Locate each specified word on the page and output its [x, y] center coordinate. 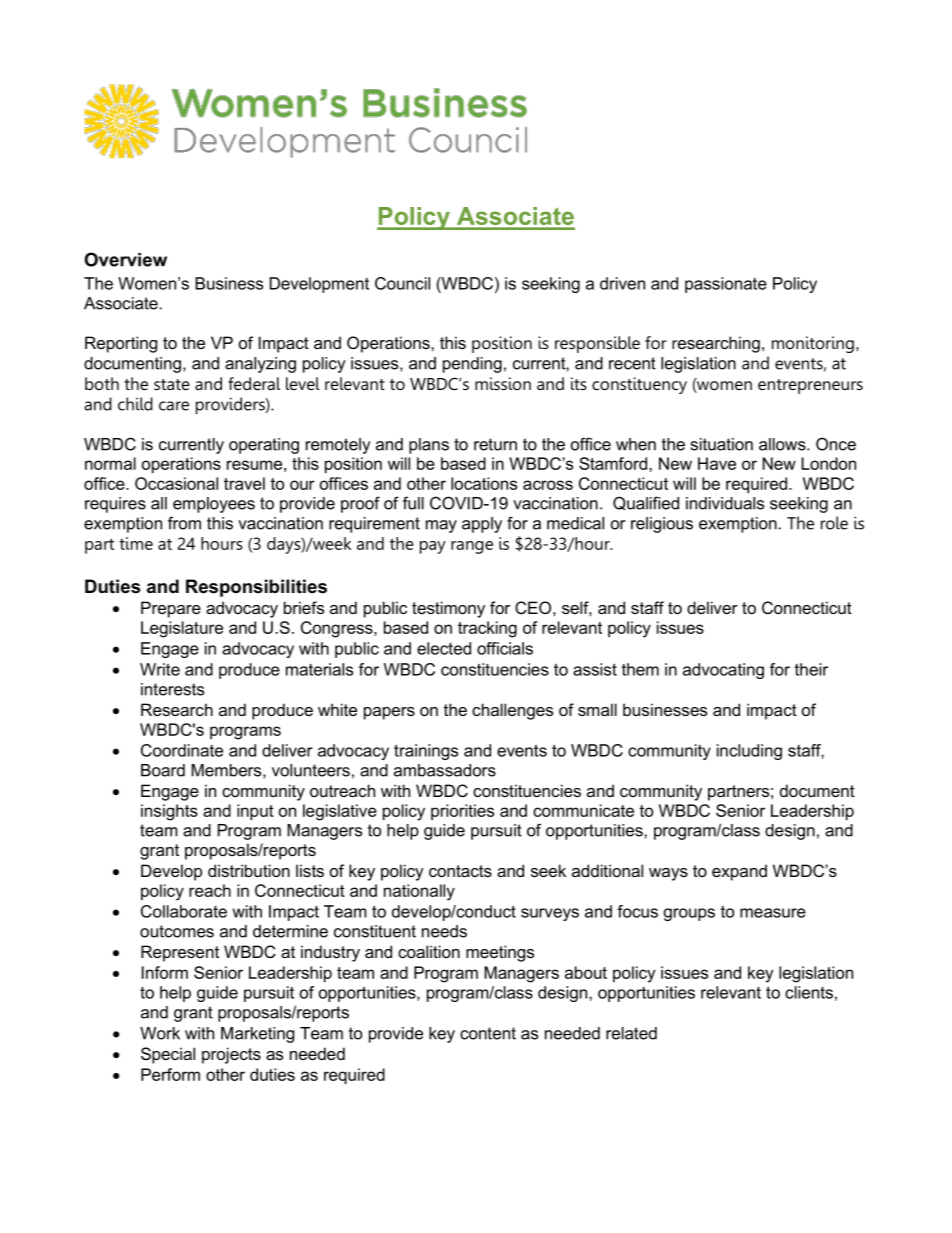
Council [402, 283]
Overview [126, 259]
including [749, 752]
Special [168, 1055]
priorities [462, 812]
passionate [726, 285]
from [184, 523]
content [488, 1033]
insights [169, 812]
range [472, 547]
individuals [725, 503]
